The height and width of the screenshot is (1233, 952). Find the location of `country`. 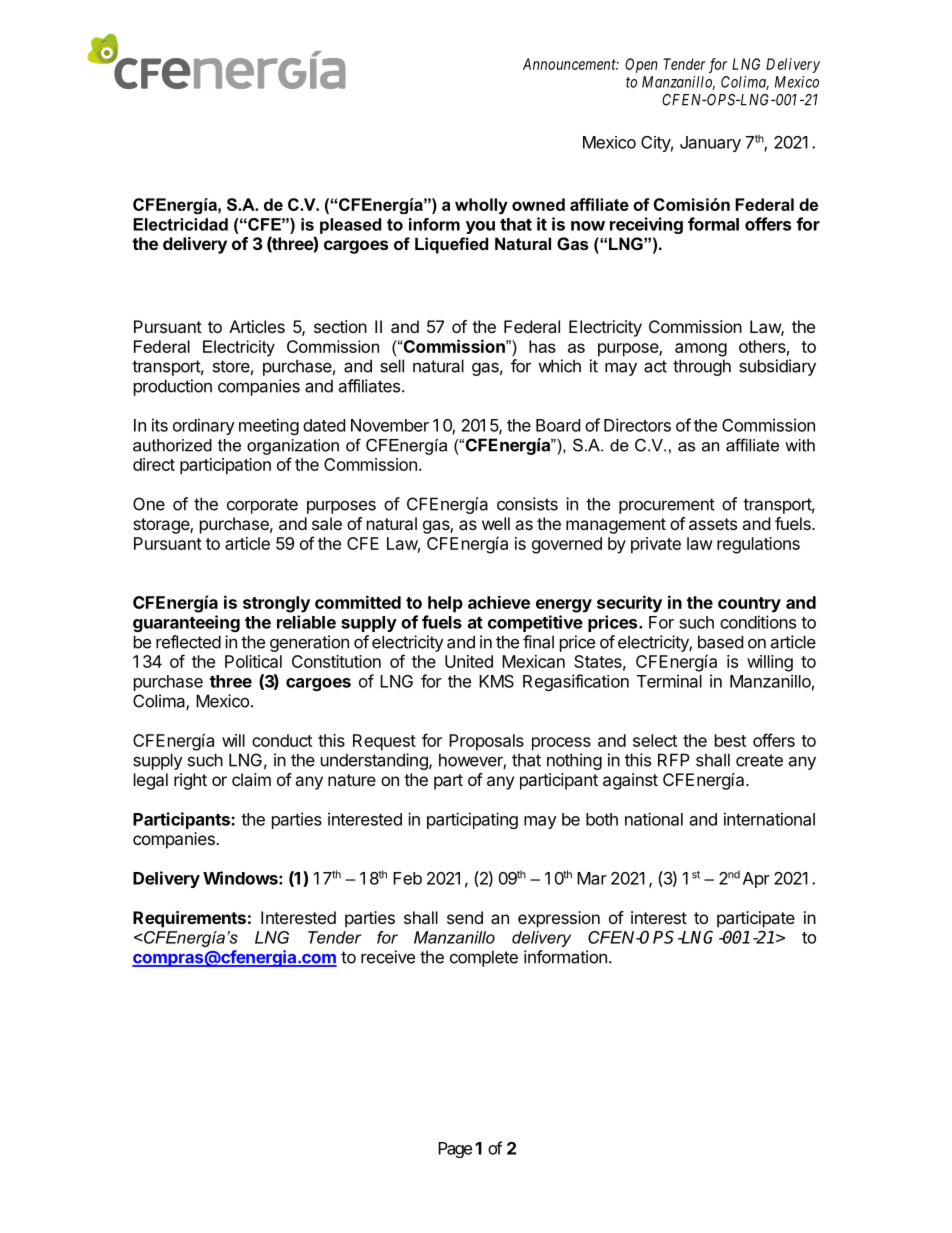

country is located at coordinates (749, 605).
